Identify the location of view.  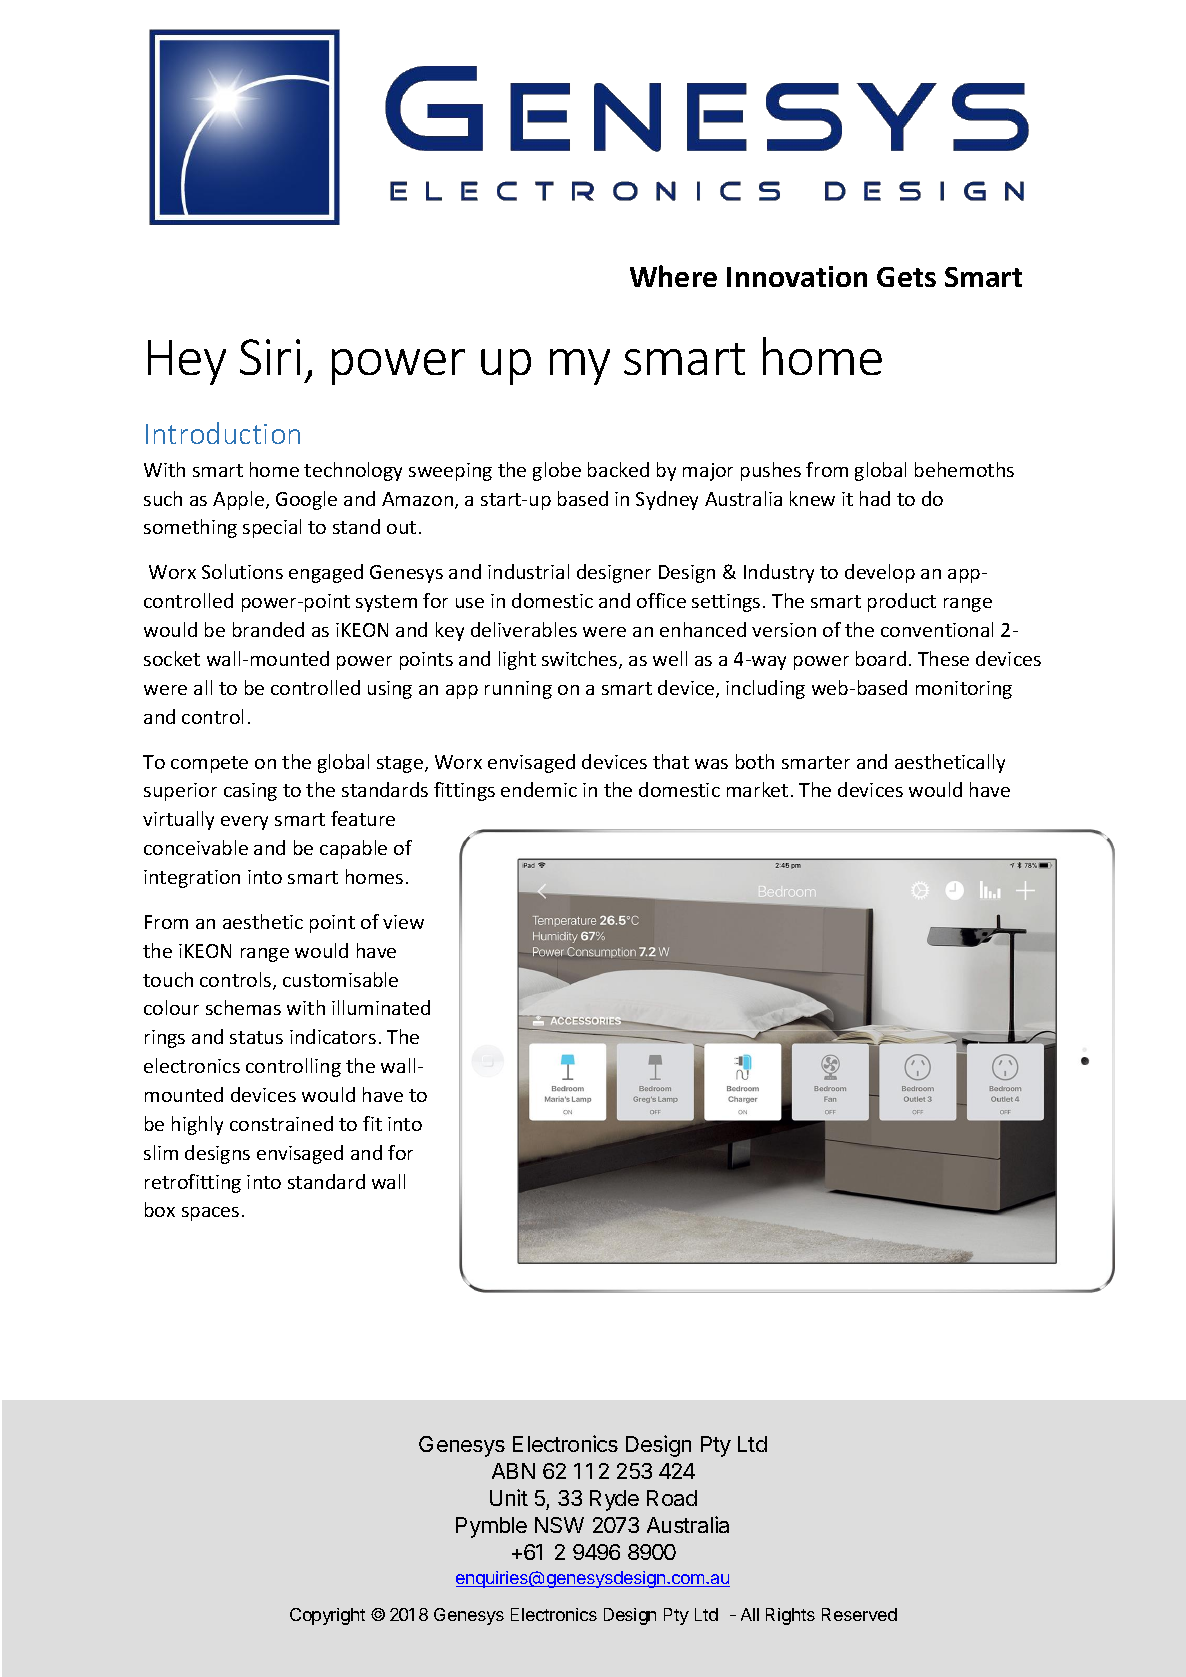
(403, 922).
